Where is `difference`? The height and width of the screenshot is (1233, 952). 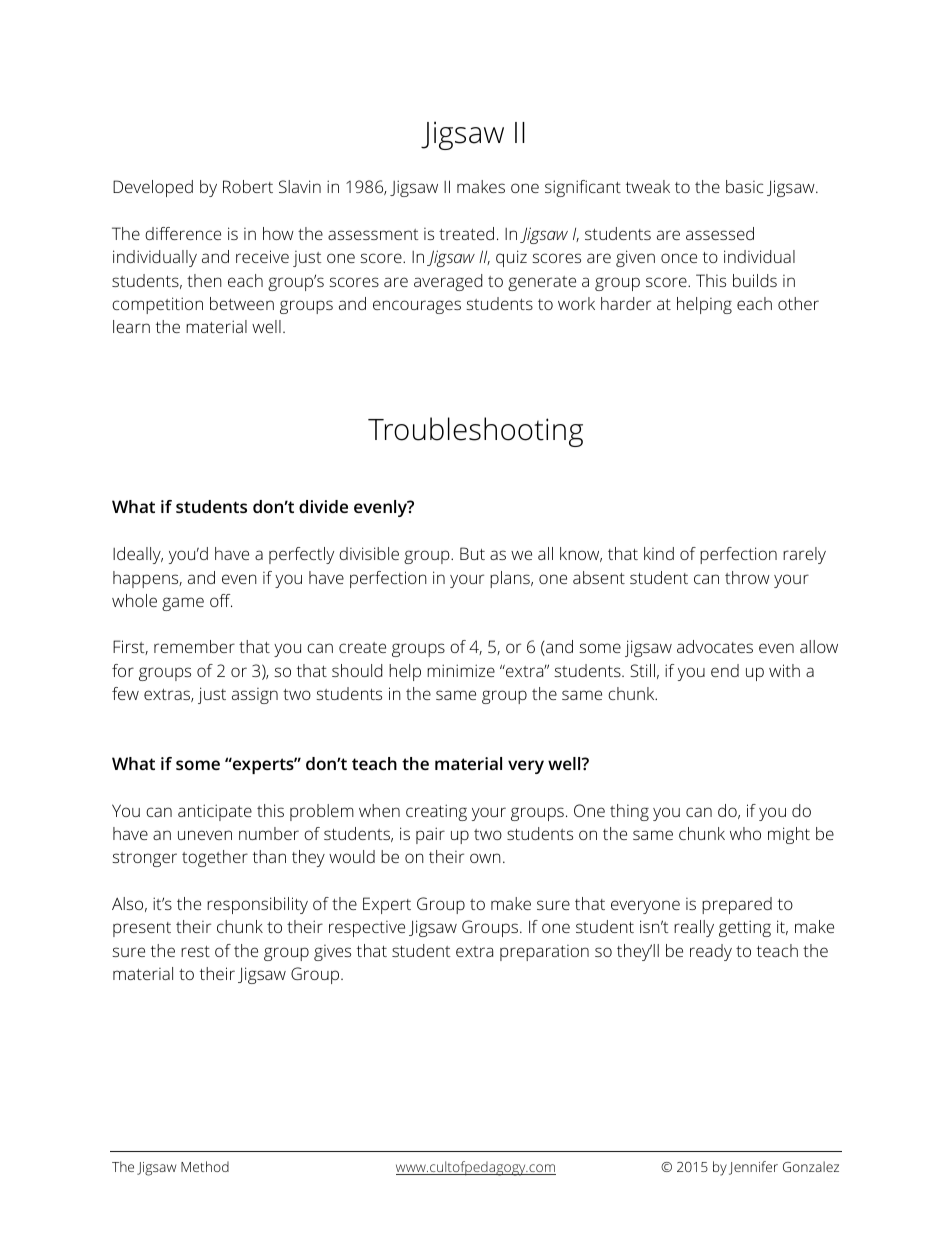 difference is located at coordinates (183, 233).
